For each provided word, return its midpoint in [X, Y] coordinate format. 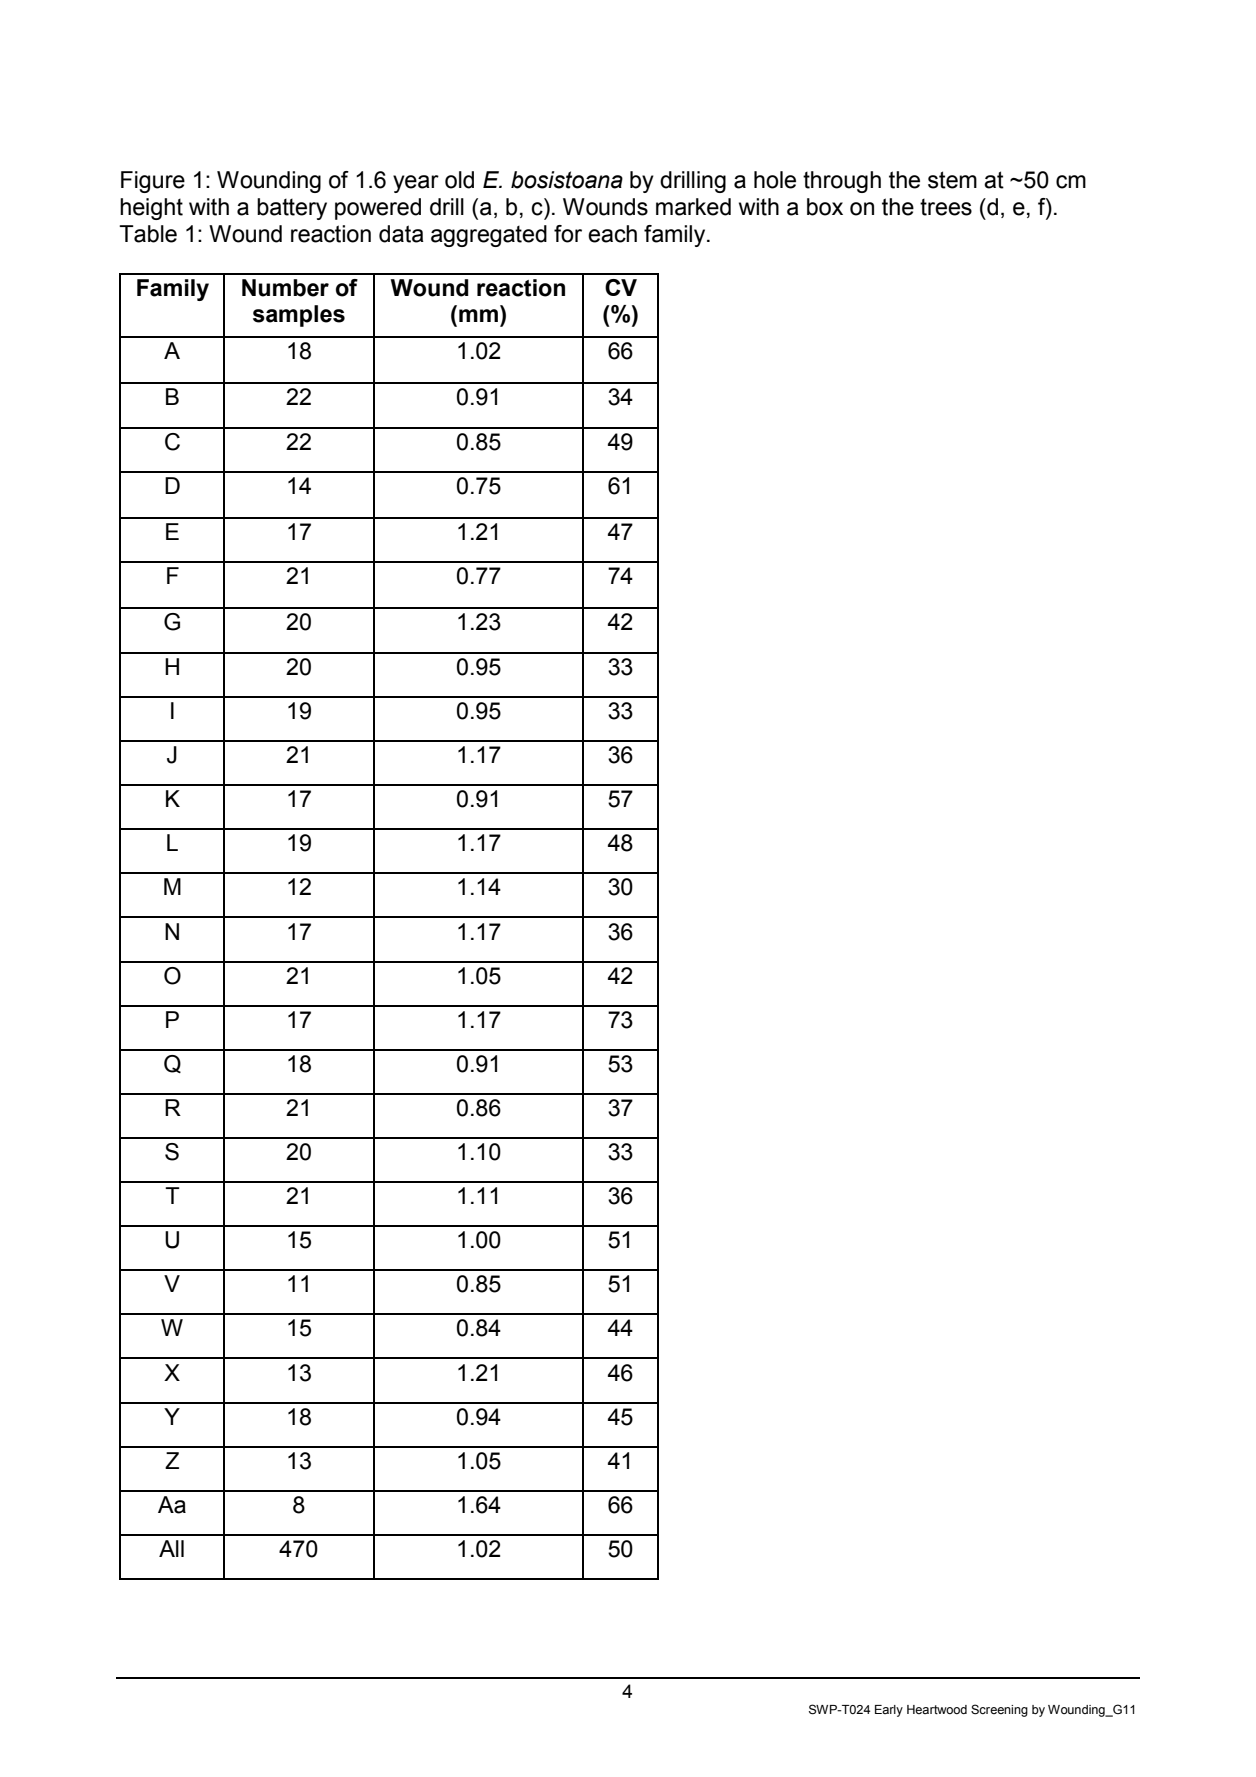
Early [889, 1711]
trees [946, 207]
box [825, 207]
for [568, 234]
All [171, 1548]
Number [285, 288]
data [401, 234]
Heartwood [937, 1710]
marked [693, 207]
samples [299, 316]
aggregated [489, 236]
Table [148, 234]
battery [292, 209]
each [612, 234]
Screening [999, 1710]
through [842, 182]
